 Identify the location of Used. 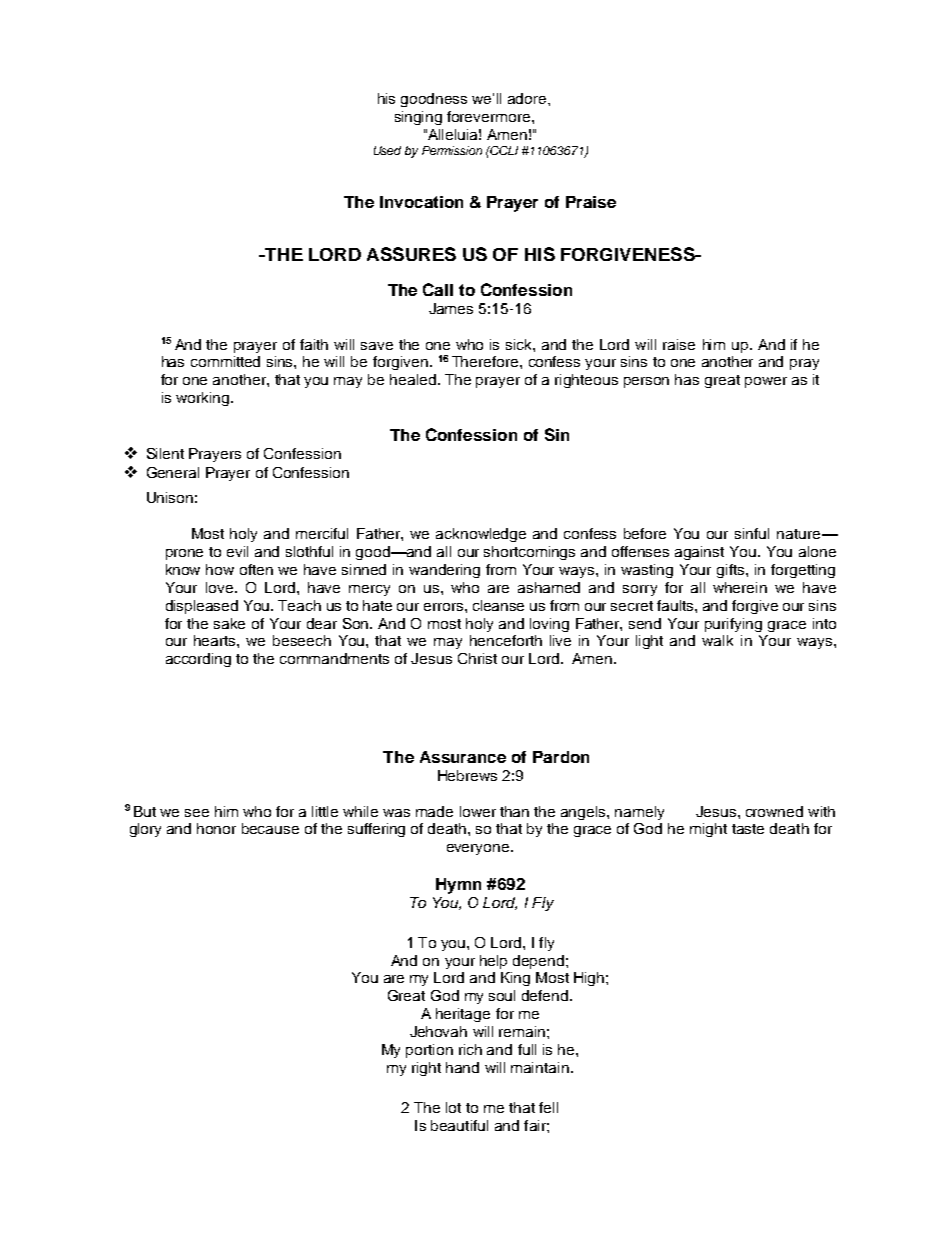
(387, 150).
